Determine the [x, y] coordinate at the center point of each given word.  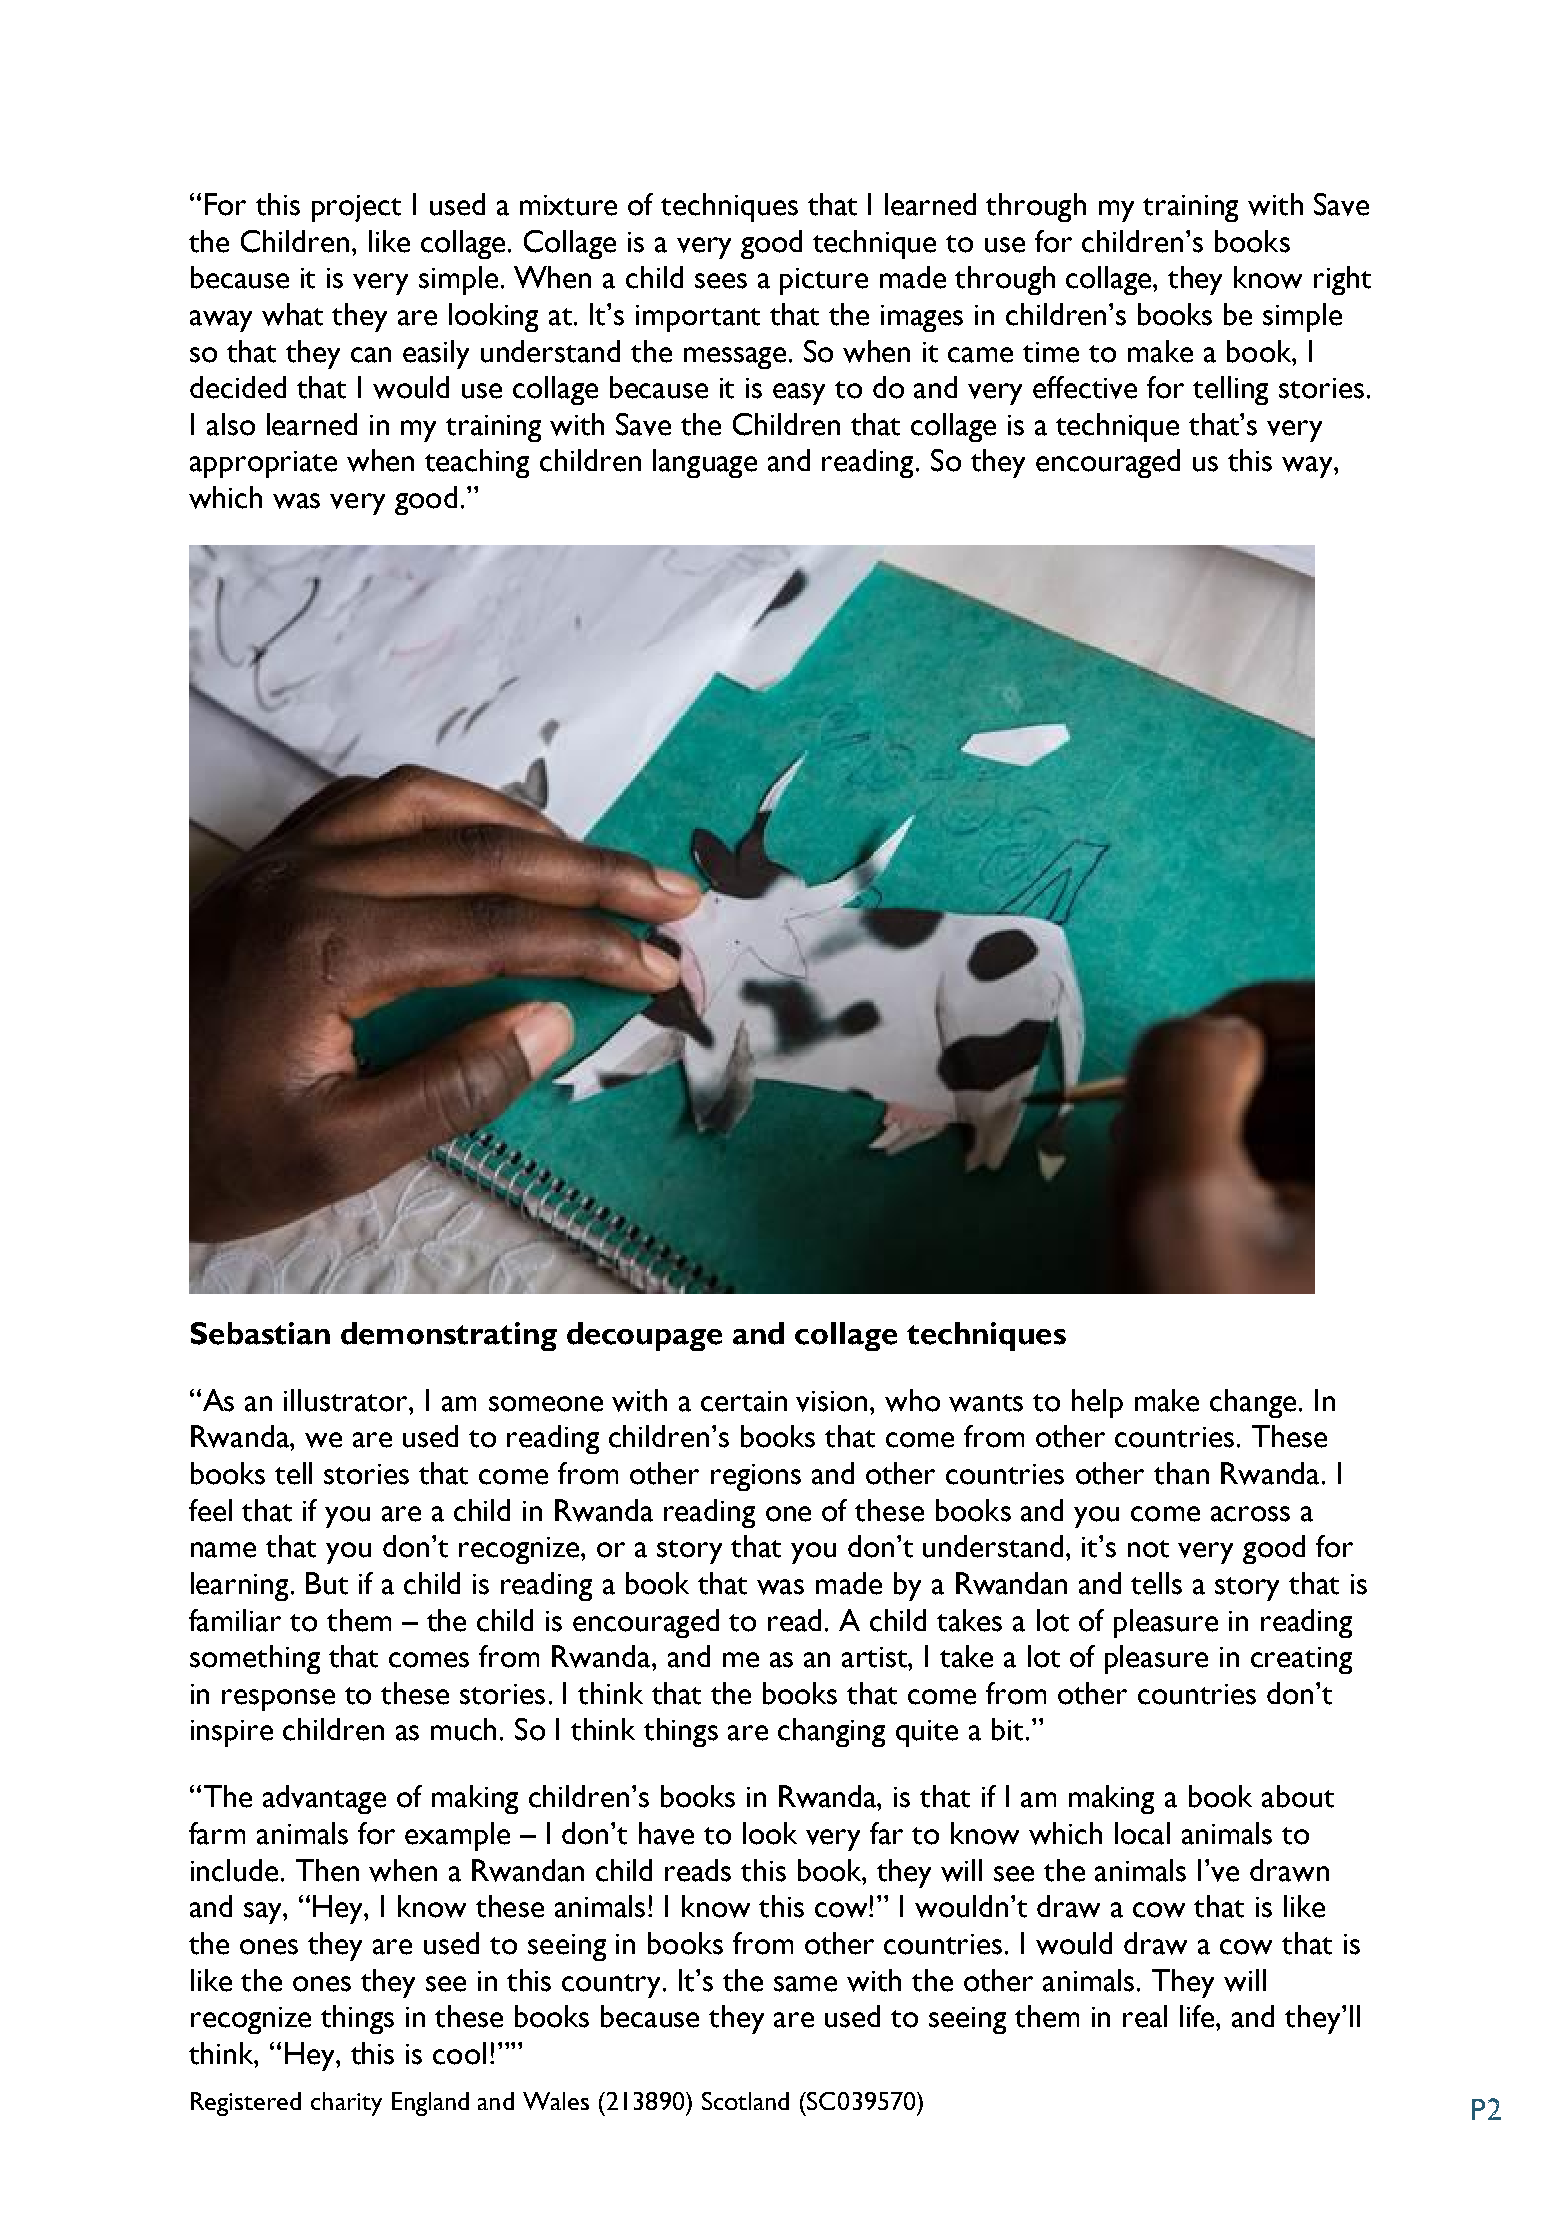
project [356, 208]
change [1253, 1403]
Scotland [745, 2101]
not [1148, 1549]
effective [1085, 387]
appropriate [263, 464]
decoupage [644, 1336]
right [1342, 280]
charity [346, 2104]
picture [824, 281]
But [327, 1583]
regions [756, 1477]
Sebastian [260, 1333]
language [705, 463]
